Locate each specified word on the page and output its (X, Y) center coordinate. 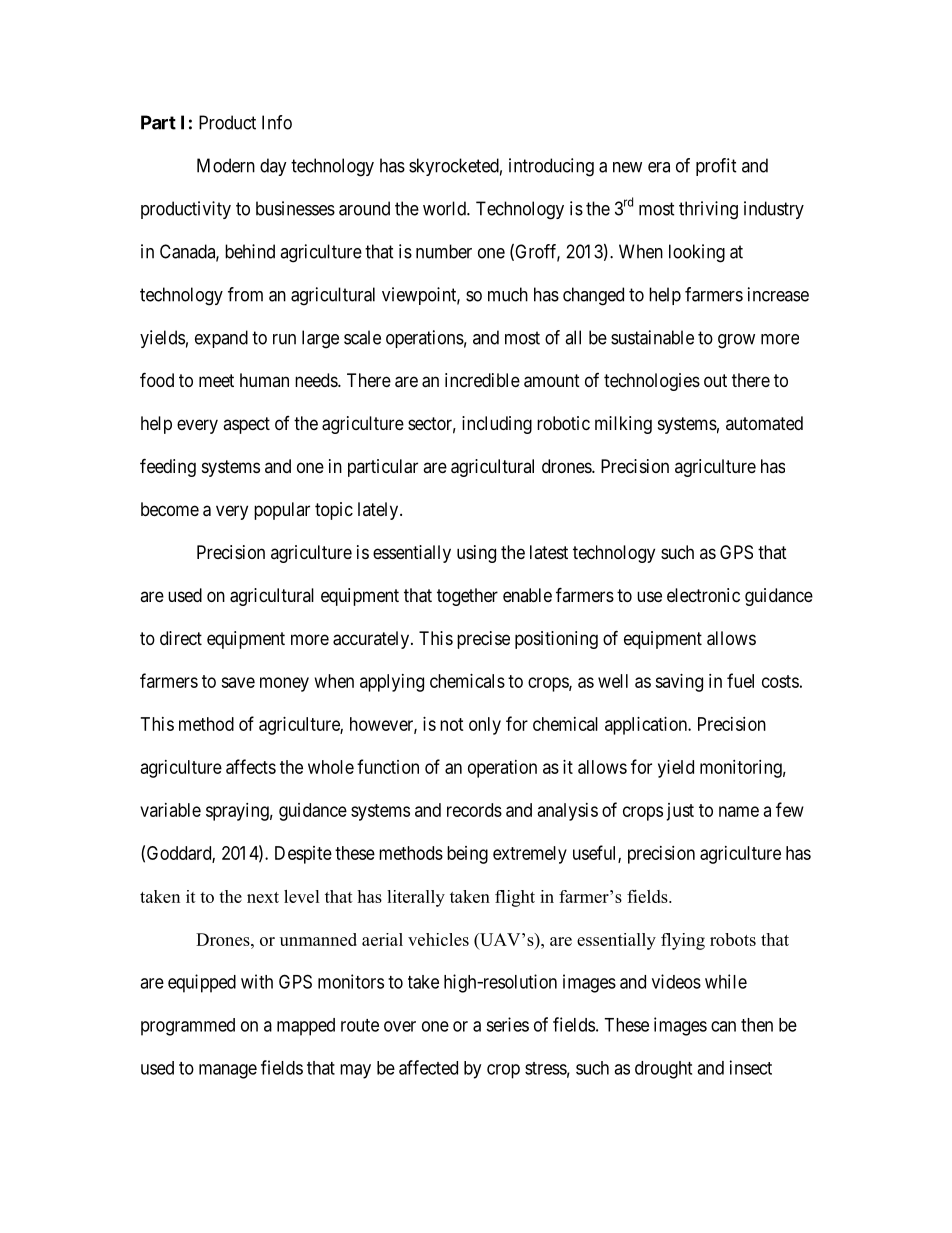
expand (221, 339)
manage (228, 1071)
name (739, 811)
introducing (551, 167)
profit (716, 167)
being (467, 855)
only (485, 726)
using (476, 554)
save (238, 682)
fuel (740, 680)
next (263, 897)
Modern (226, 165)
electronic (703, 595)
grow (736, 341)
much (508, 294)
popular (282, 511)
